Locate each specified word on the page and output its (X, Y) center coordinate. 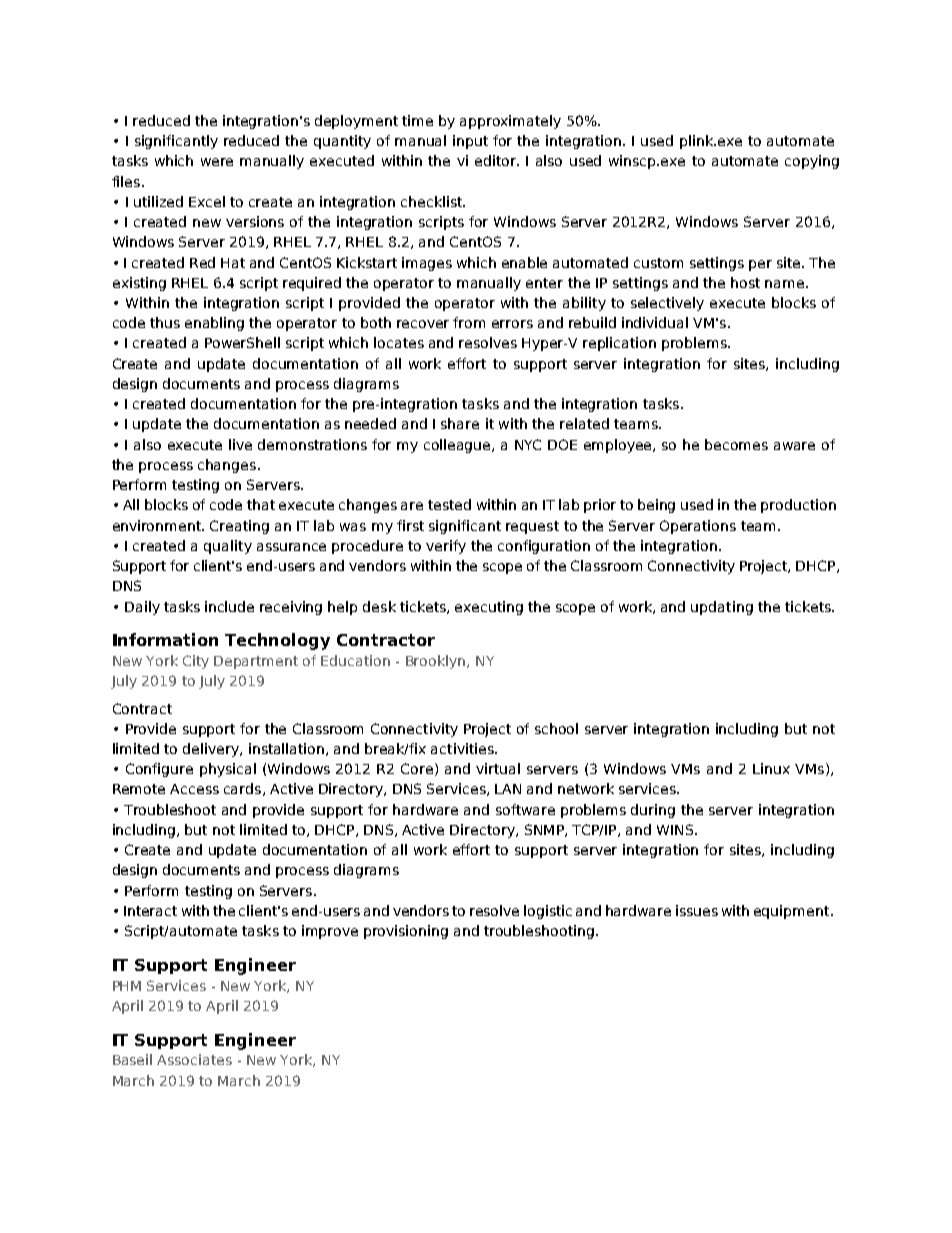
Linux (771, 768)
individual (655, 322)
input (470, 142)
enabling (214, 324)
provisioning (406, 932)
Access (194, 789)
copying (812, 162)
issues (697, 910)
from (469, 322)
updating (722, 608)
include (229, 606)
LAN (508, 789)
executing (489, 608)
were (217, 162)
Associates (194, 1059)
